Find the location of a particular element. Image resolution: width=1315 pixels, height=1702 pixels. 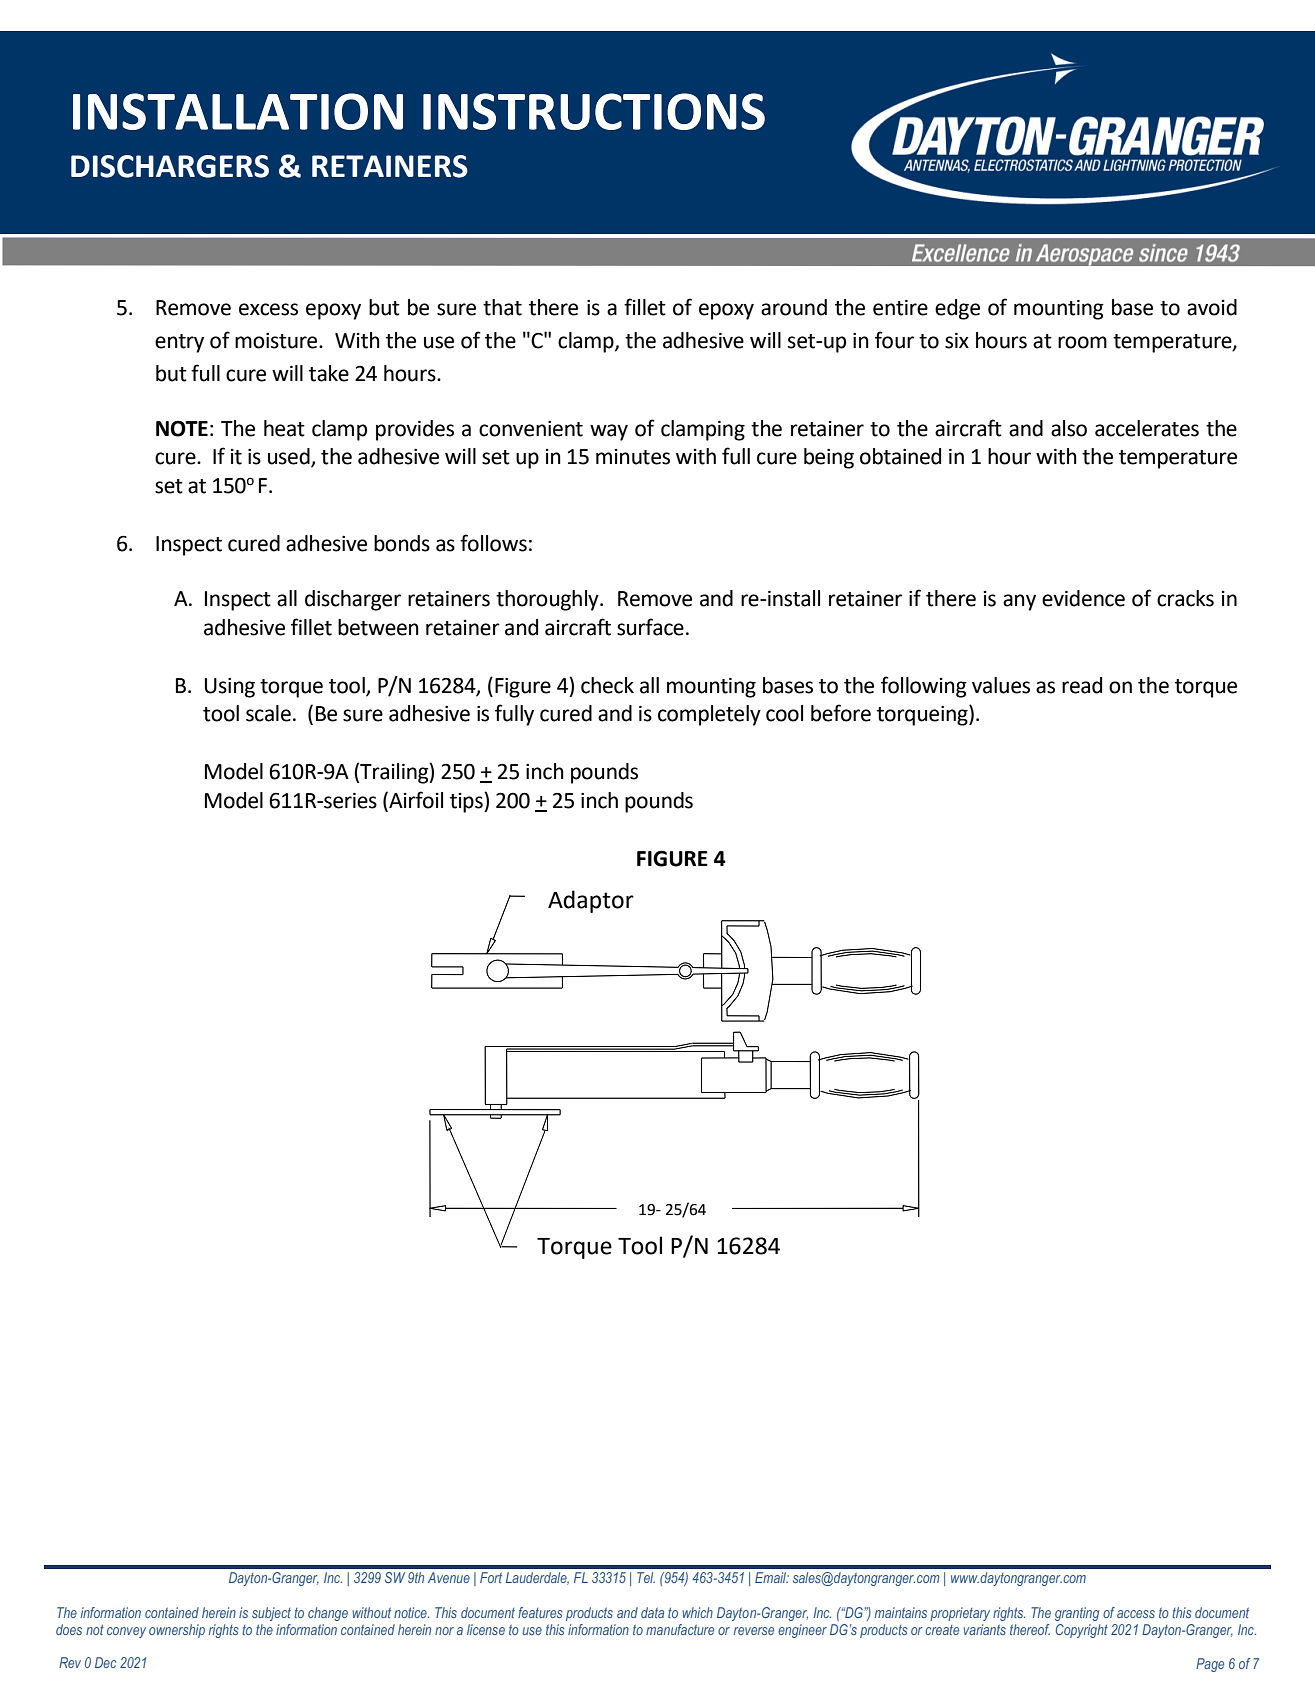

INSTRUCTIONS is located at coordinates (594, 111).
